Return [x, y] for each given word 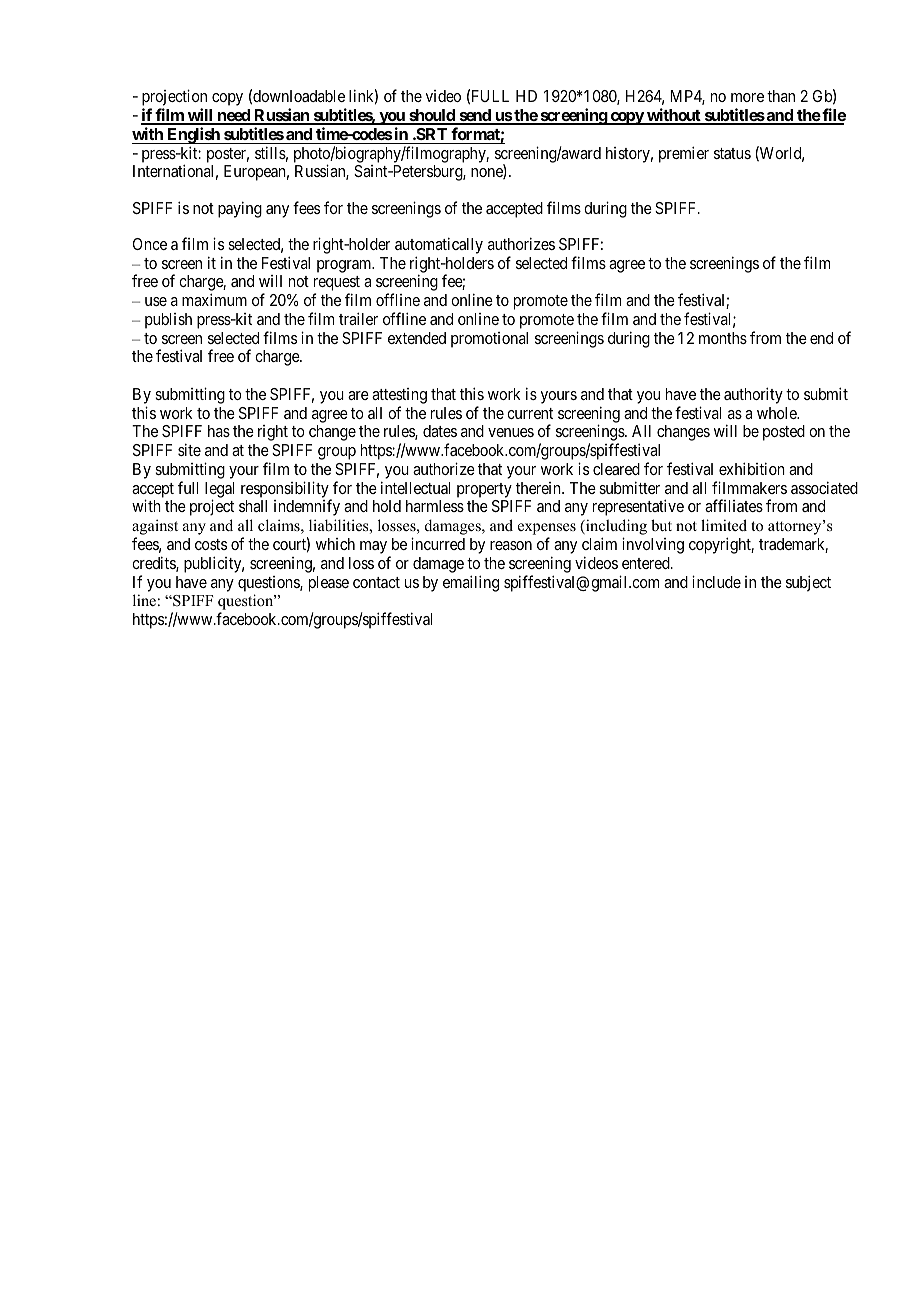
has [219, 431]
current [530, 413]
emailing [471, 583]
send [475, 116]
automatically [439, 245]
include [716, 581]
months [723, 338]
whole [778, 413]
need [233, 116]
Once [150, 244]
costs [211, 544]
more [747, 97]
